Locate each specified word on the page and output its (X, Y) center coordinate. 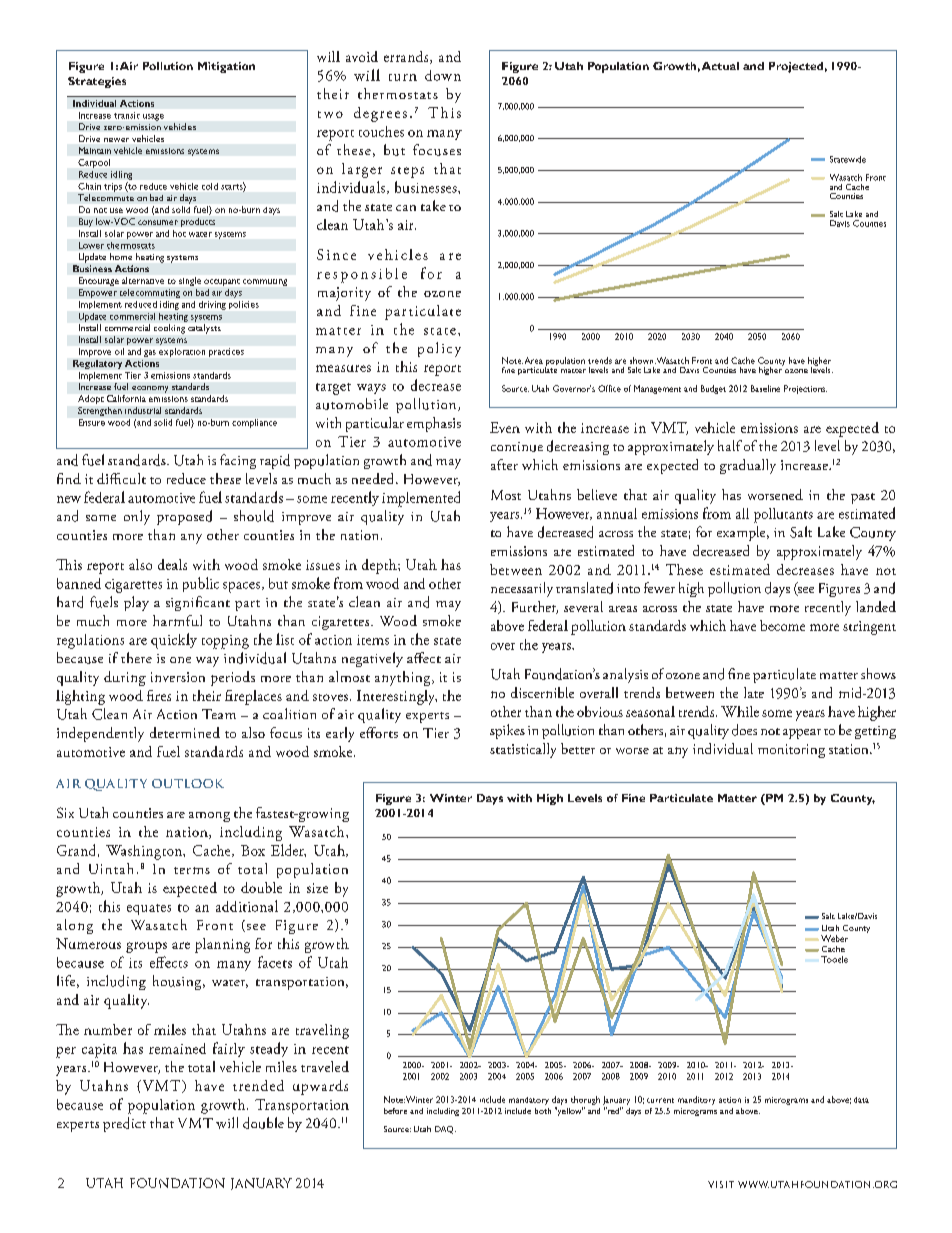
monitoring (791, 751)
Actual (720, 66)
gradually (748, 466)
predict (124, 1124)
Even (505, 427)
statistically (523, 750)
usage (153, 117)
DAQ (445, 1130)
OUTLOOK (188, 783)
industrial (143, 410)
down (443, 75)
